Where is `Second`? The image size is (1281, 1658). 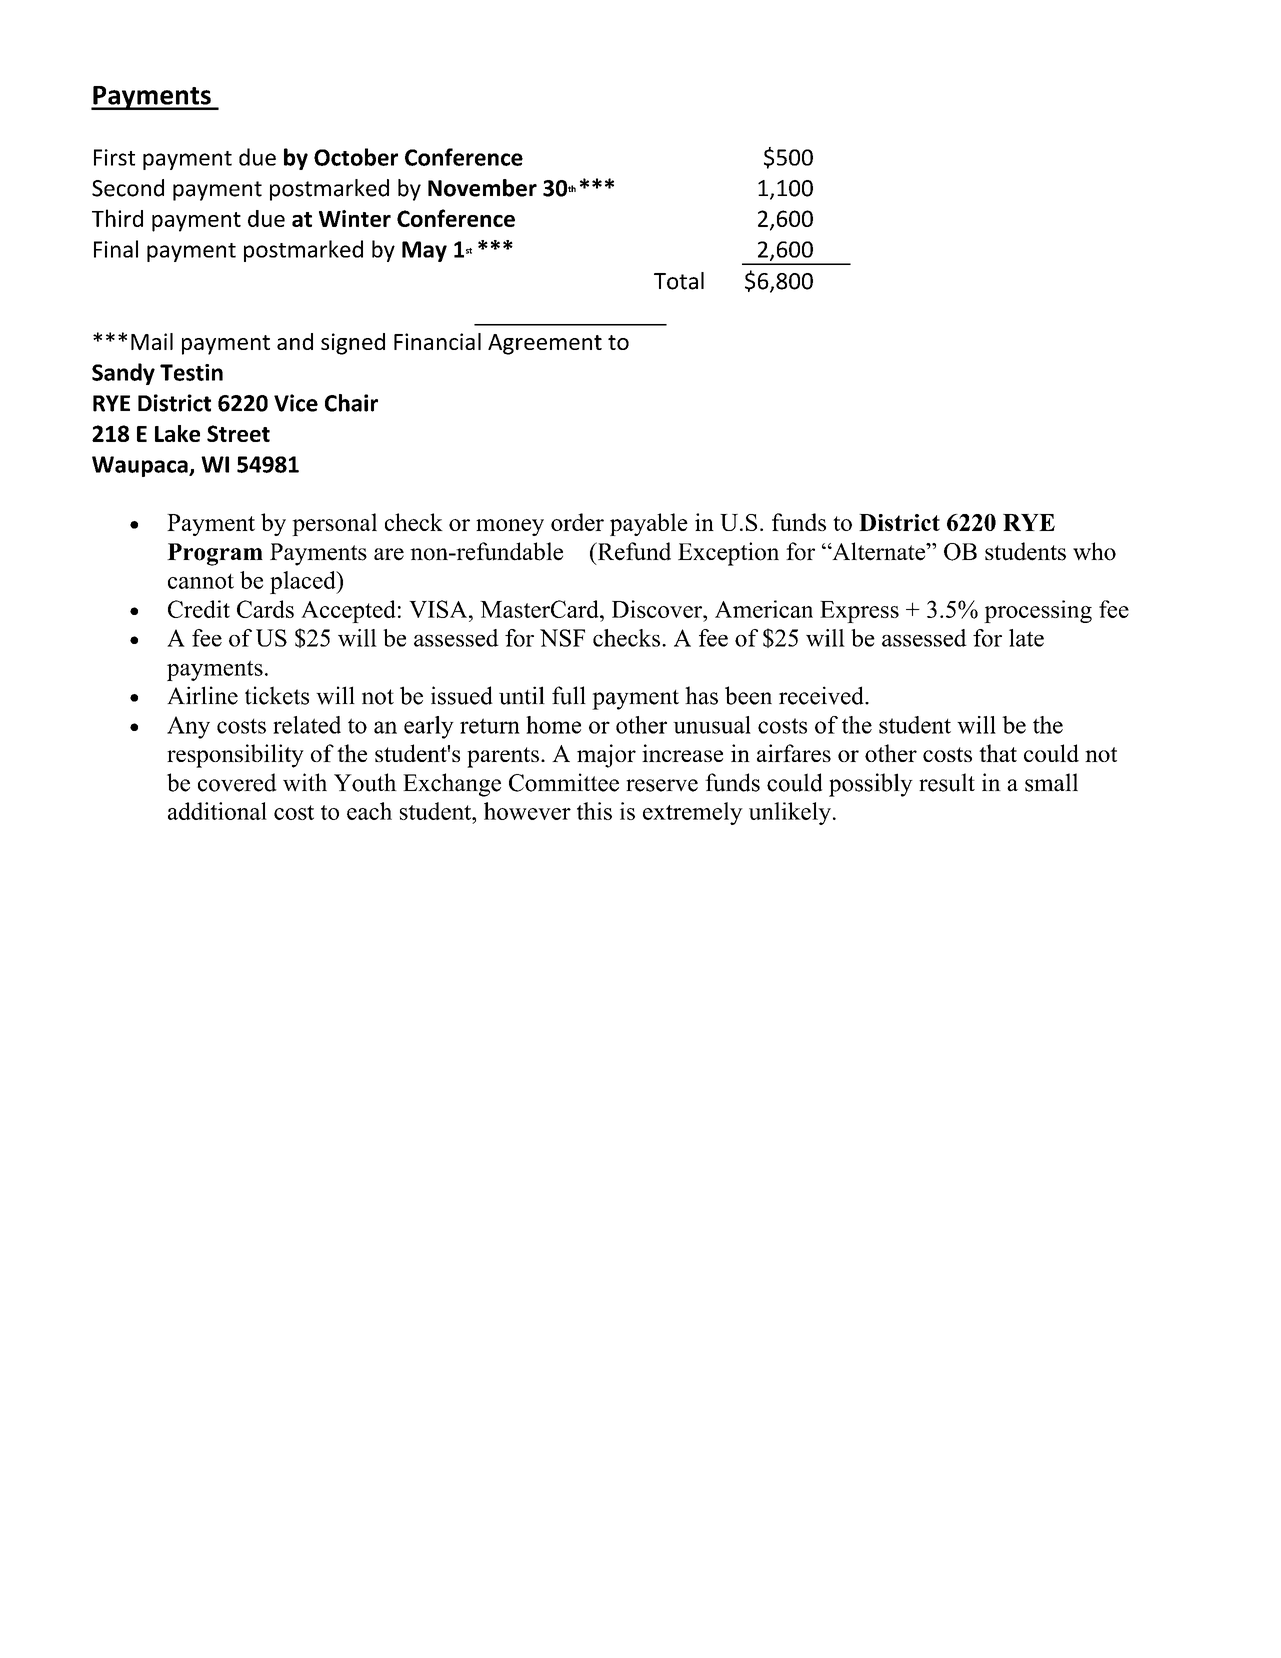
Second is located at coordinates (128, 188).
